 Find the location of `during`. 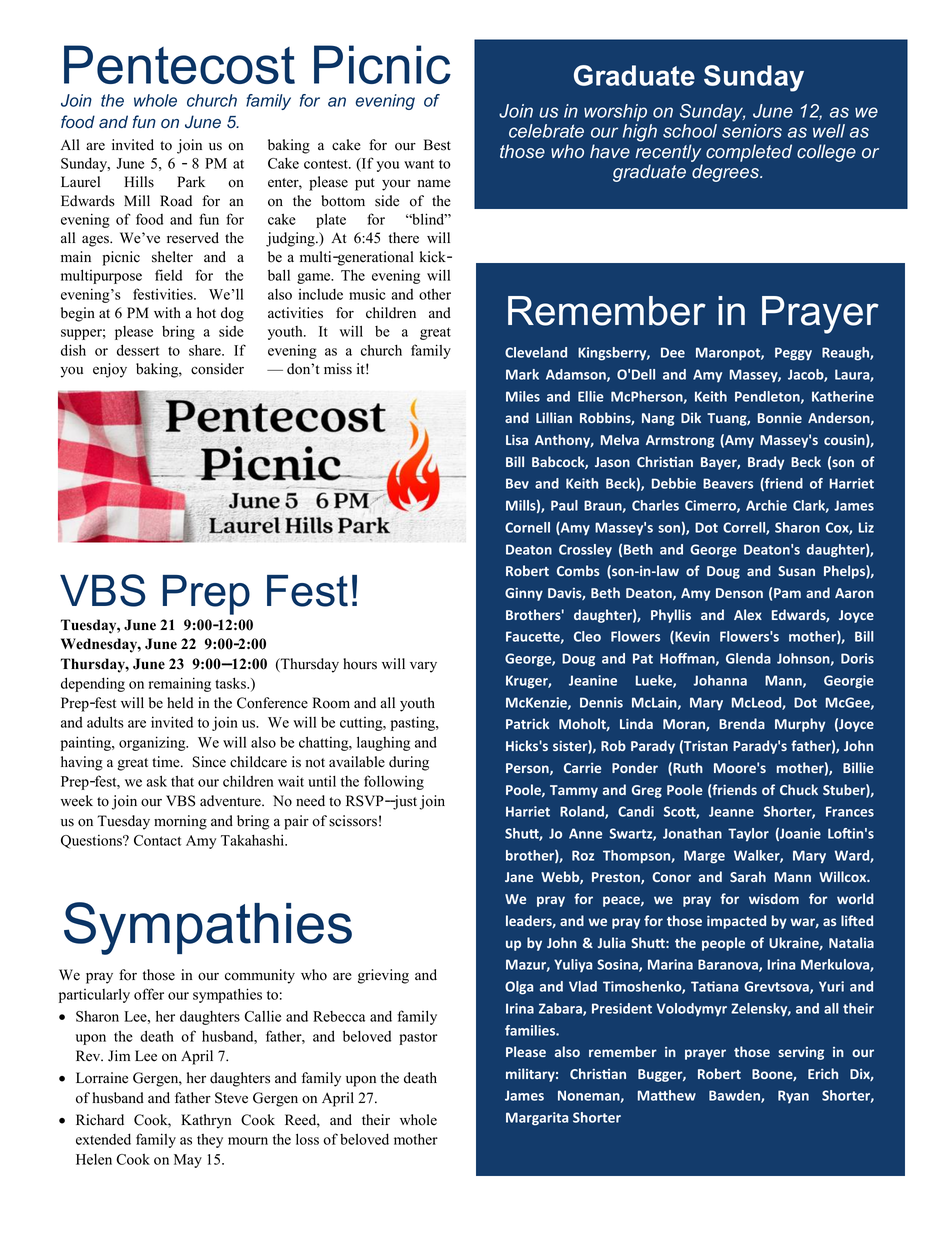

during is located at coordinates (409, 763).
